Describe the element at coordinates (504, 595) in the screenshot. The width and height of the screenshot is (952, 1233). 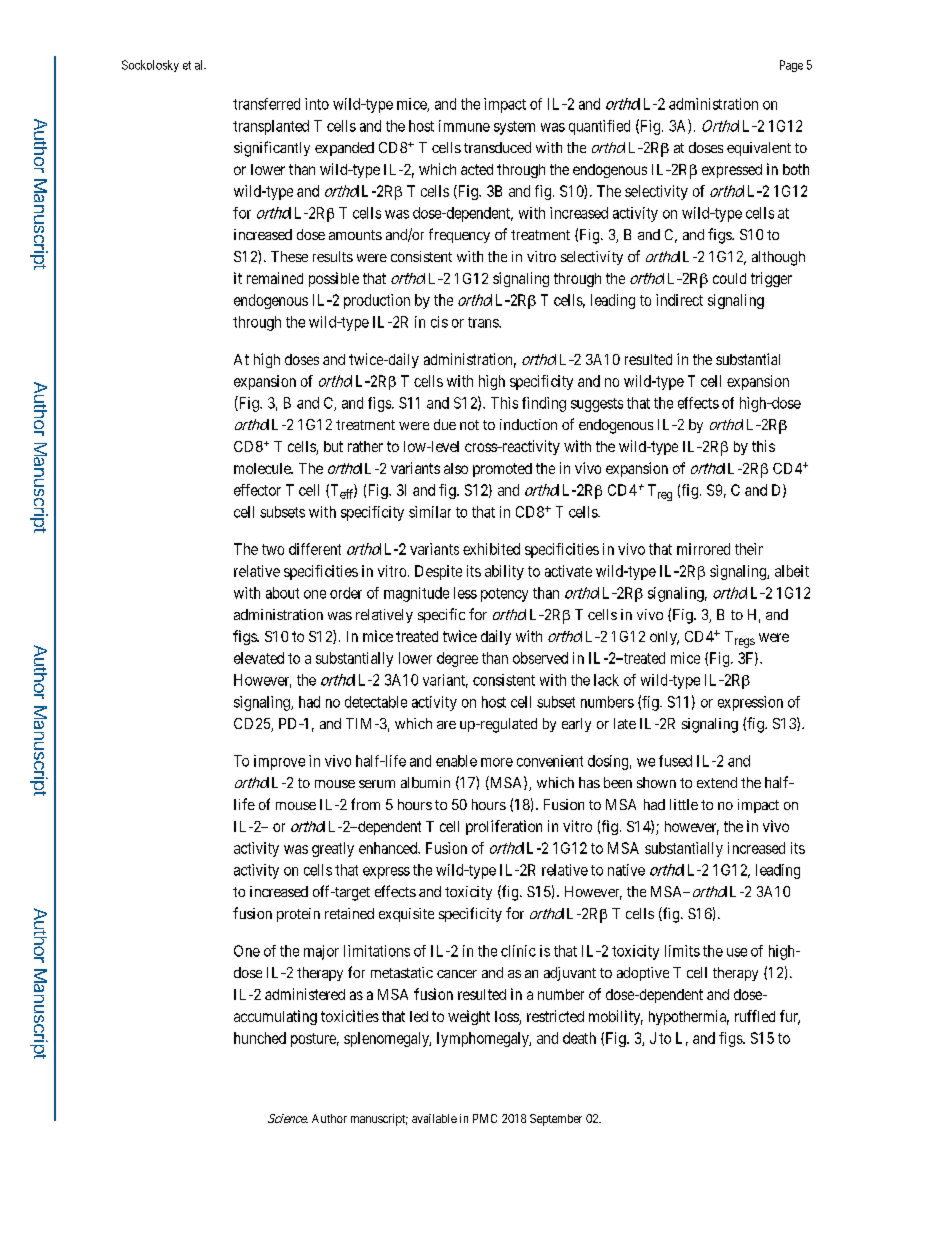
I see `potency` at that location.
